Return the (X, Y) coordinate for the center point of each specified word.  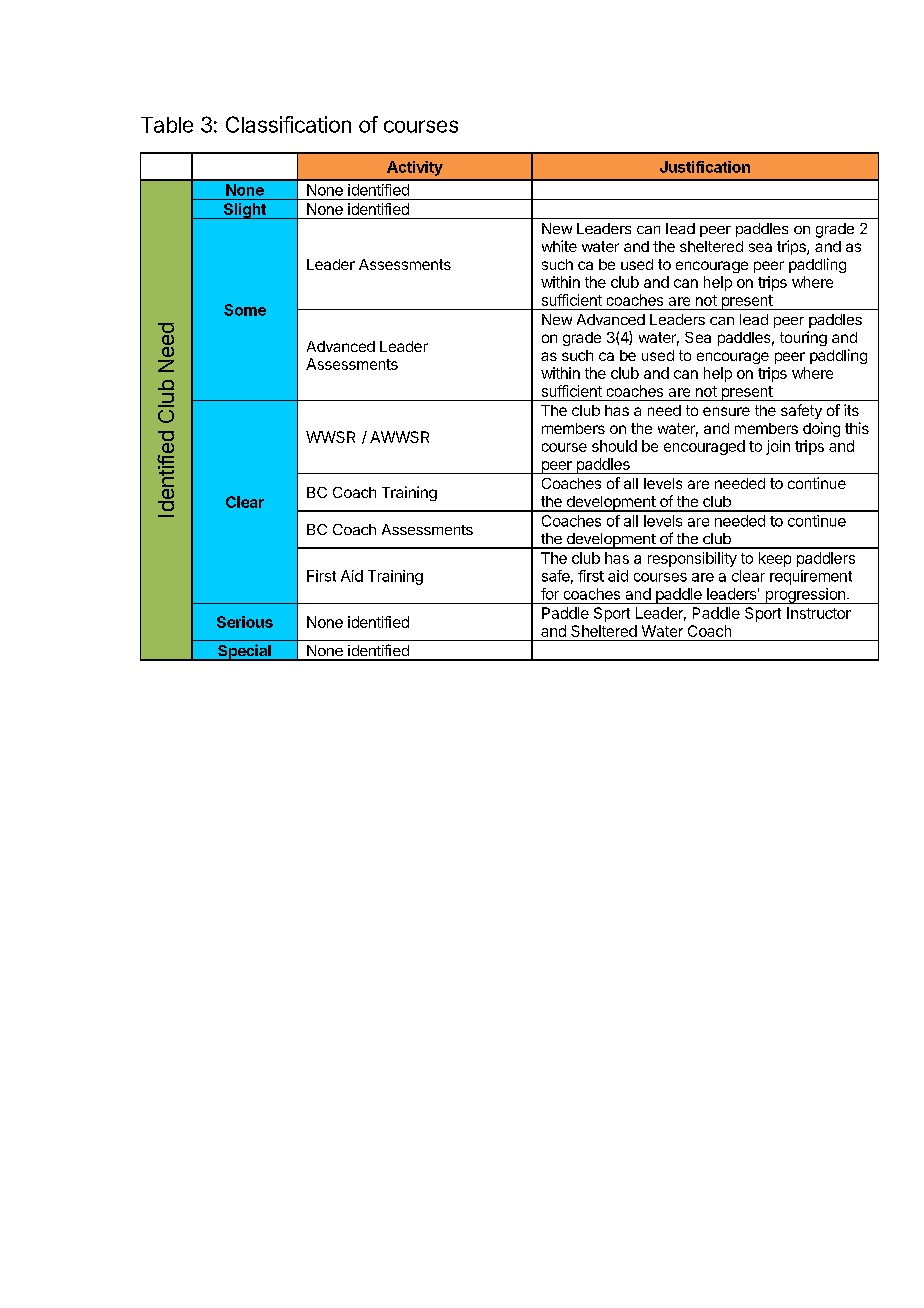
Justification (705, 167)
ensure (726, 411)
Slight (244, 211)
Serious (245, 622)
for (550, 594)
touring (803, 338)
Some (245, 310)
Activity (415, 168)
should (614, 446)
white (559, 246)
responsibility (692, 559)
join (778, 447)
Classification (288, 124)
